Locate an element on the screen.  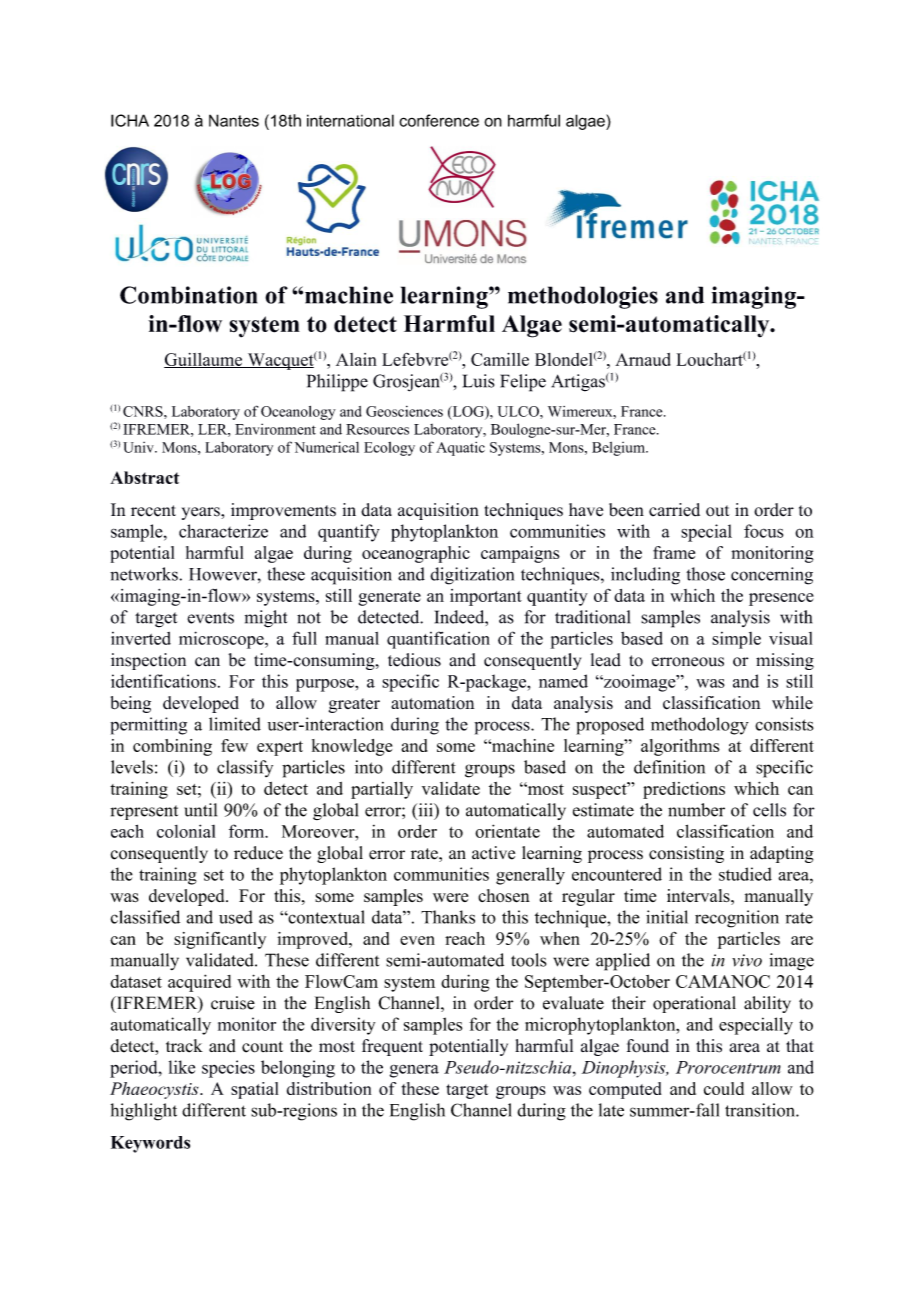
spatial is located at coordinates (254, 1090).
